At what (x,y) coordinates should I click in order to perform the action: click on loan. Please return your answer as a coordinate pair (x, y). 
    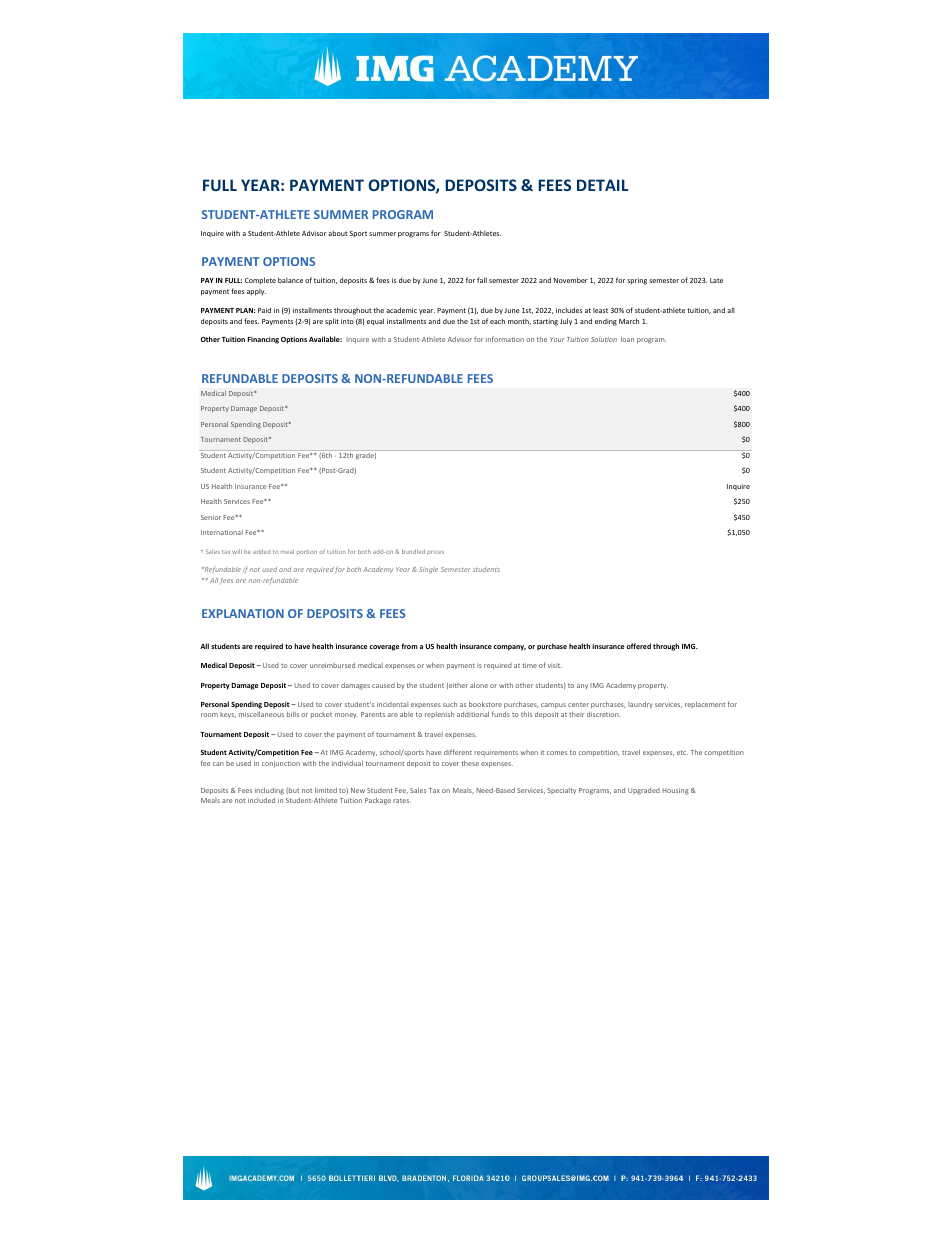
    Looking at the image, I should click on (627, 339).
